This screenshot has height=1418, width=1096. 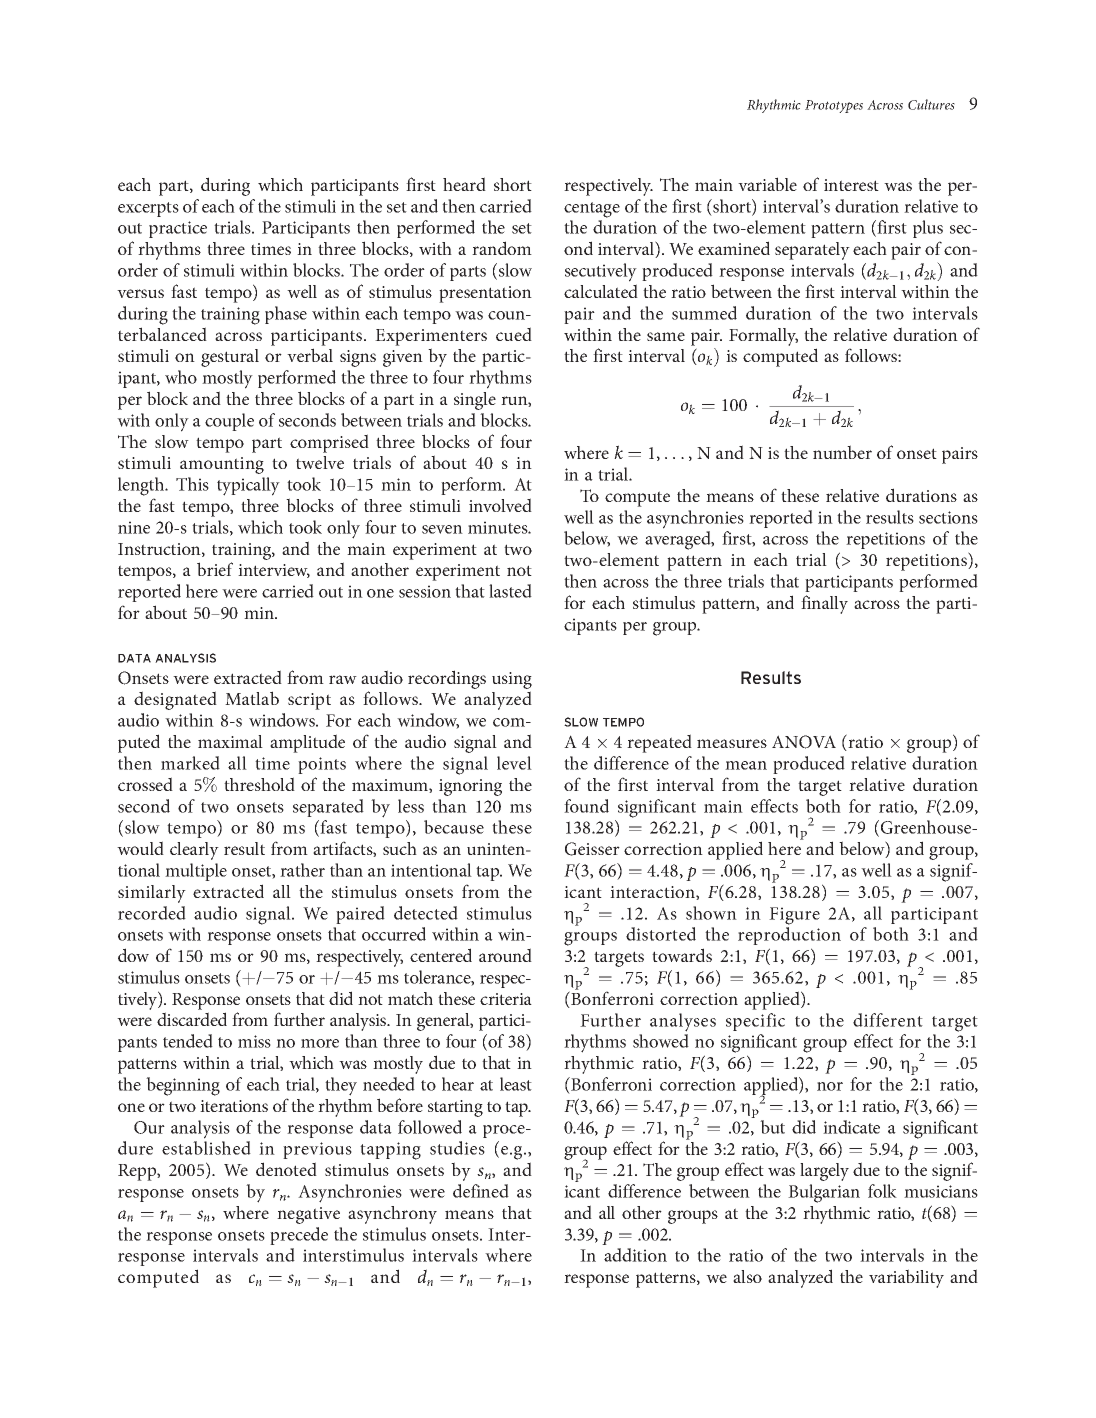 I want to click on excerpts, so click(x=148, y=209).
